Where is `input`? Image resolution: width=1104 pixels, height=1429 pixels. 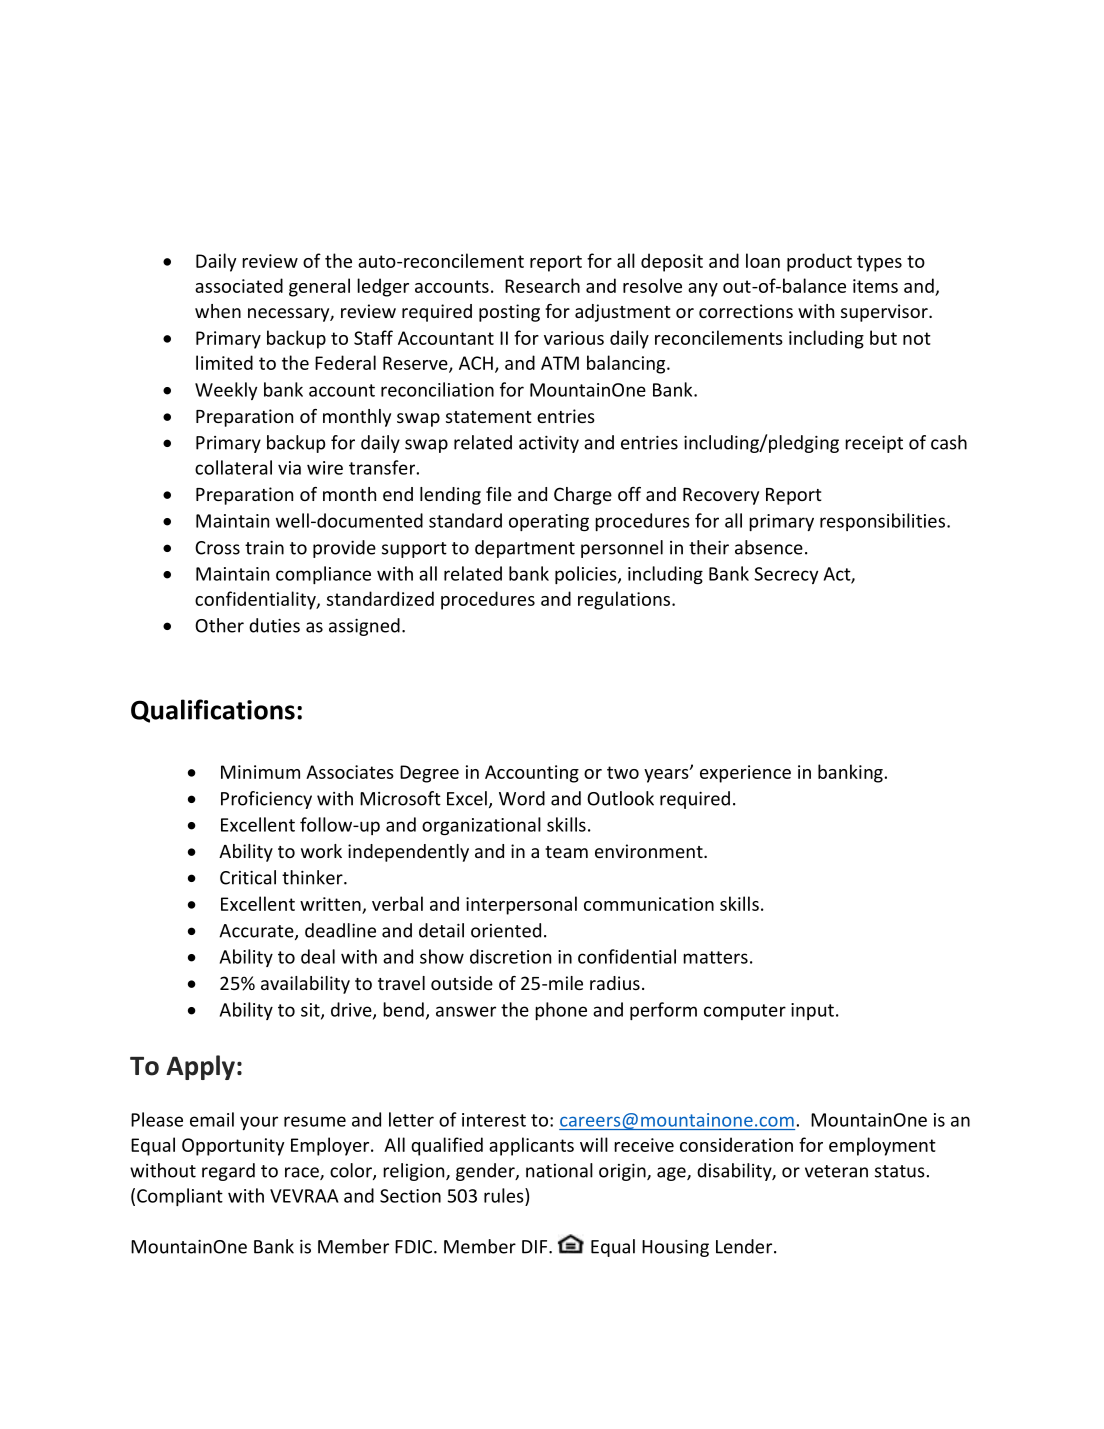 input is located at coordinates (812, 1011).
